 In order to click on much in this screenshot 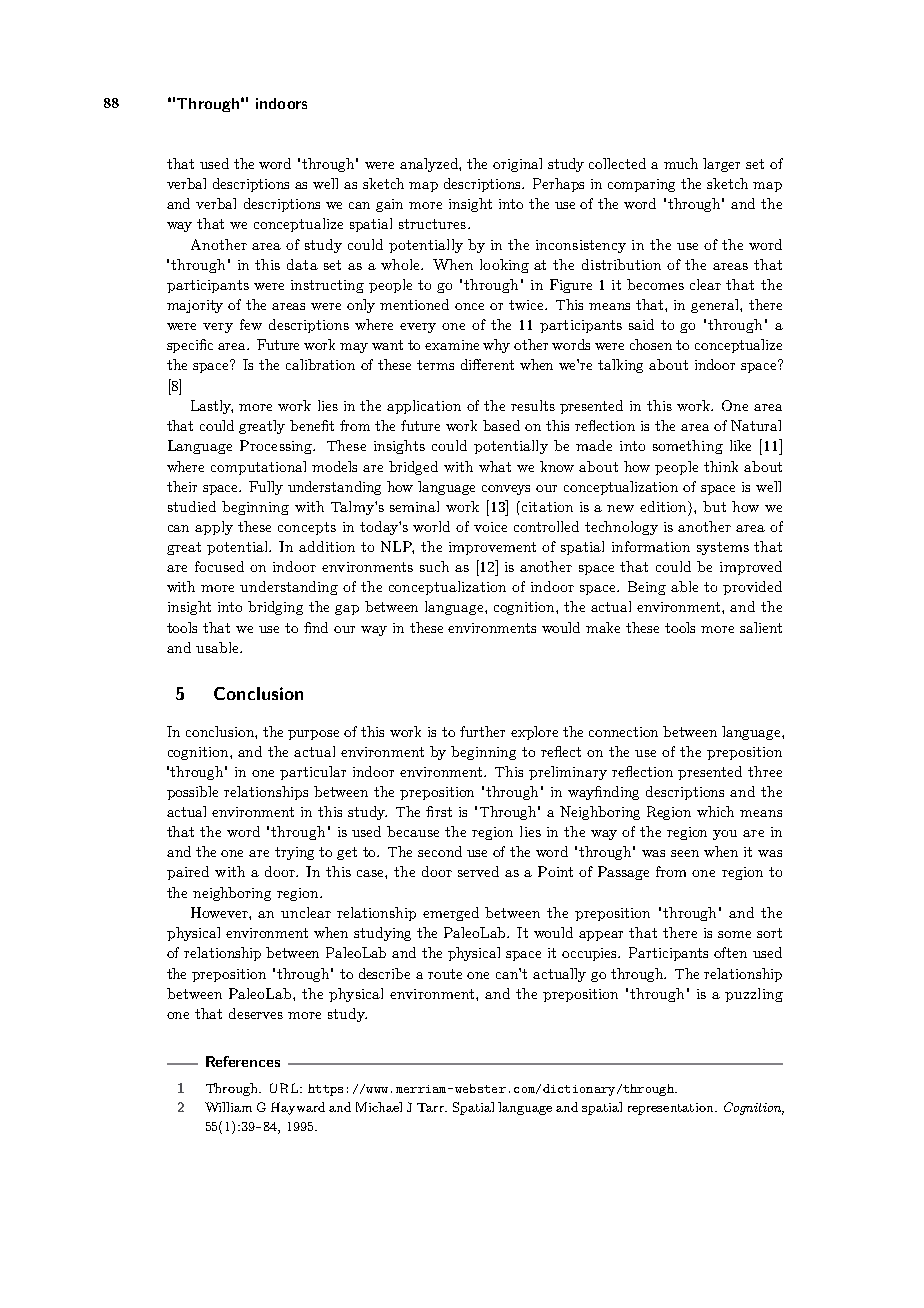, I will do `click(681, 163)`.
